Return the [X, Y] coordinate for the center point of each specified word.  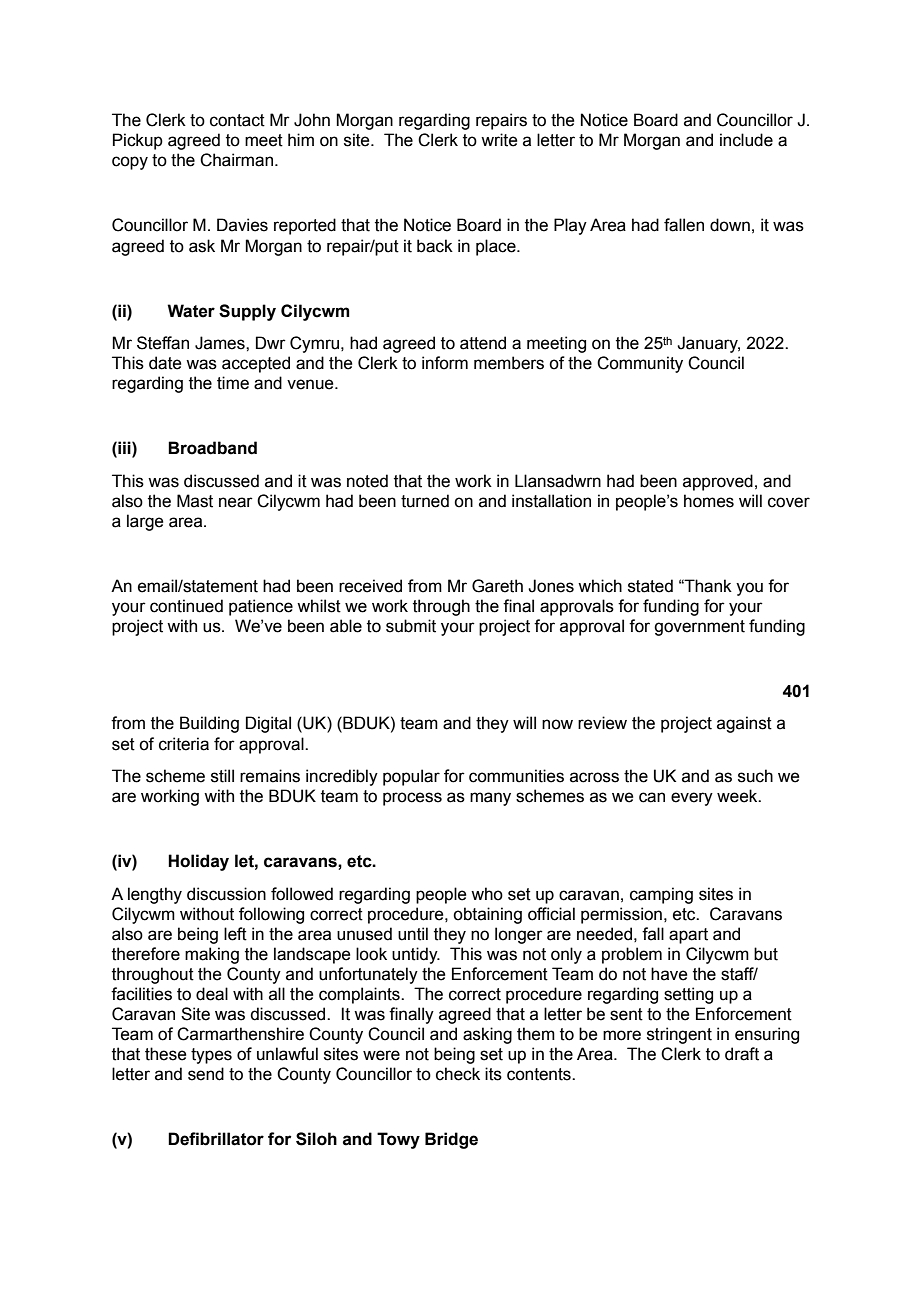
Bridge [451, 1140]
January [708, 344]
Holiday [198, 862]
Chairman [236, 160]
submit [411, 626]
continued [186, 606]
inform [445, 363]
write [499, 140]
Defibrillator [216, 1139]
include [746, 140]
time [233, 383]
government [699, 628]
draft [742, 1054]
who [487, 894]
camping [661, 895]
